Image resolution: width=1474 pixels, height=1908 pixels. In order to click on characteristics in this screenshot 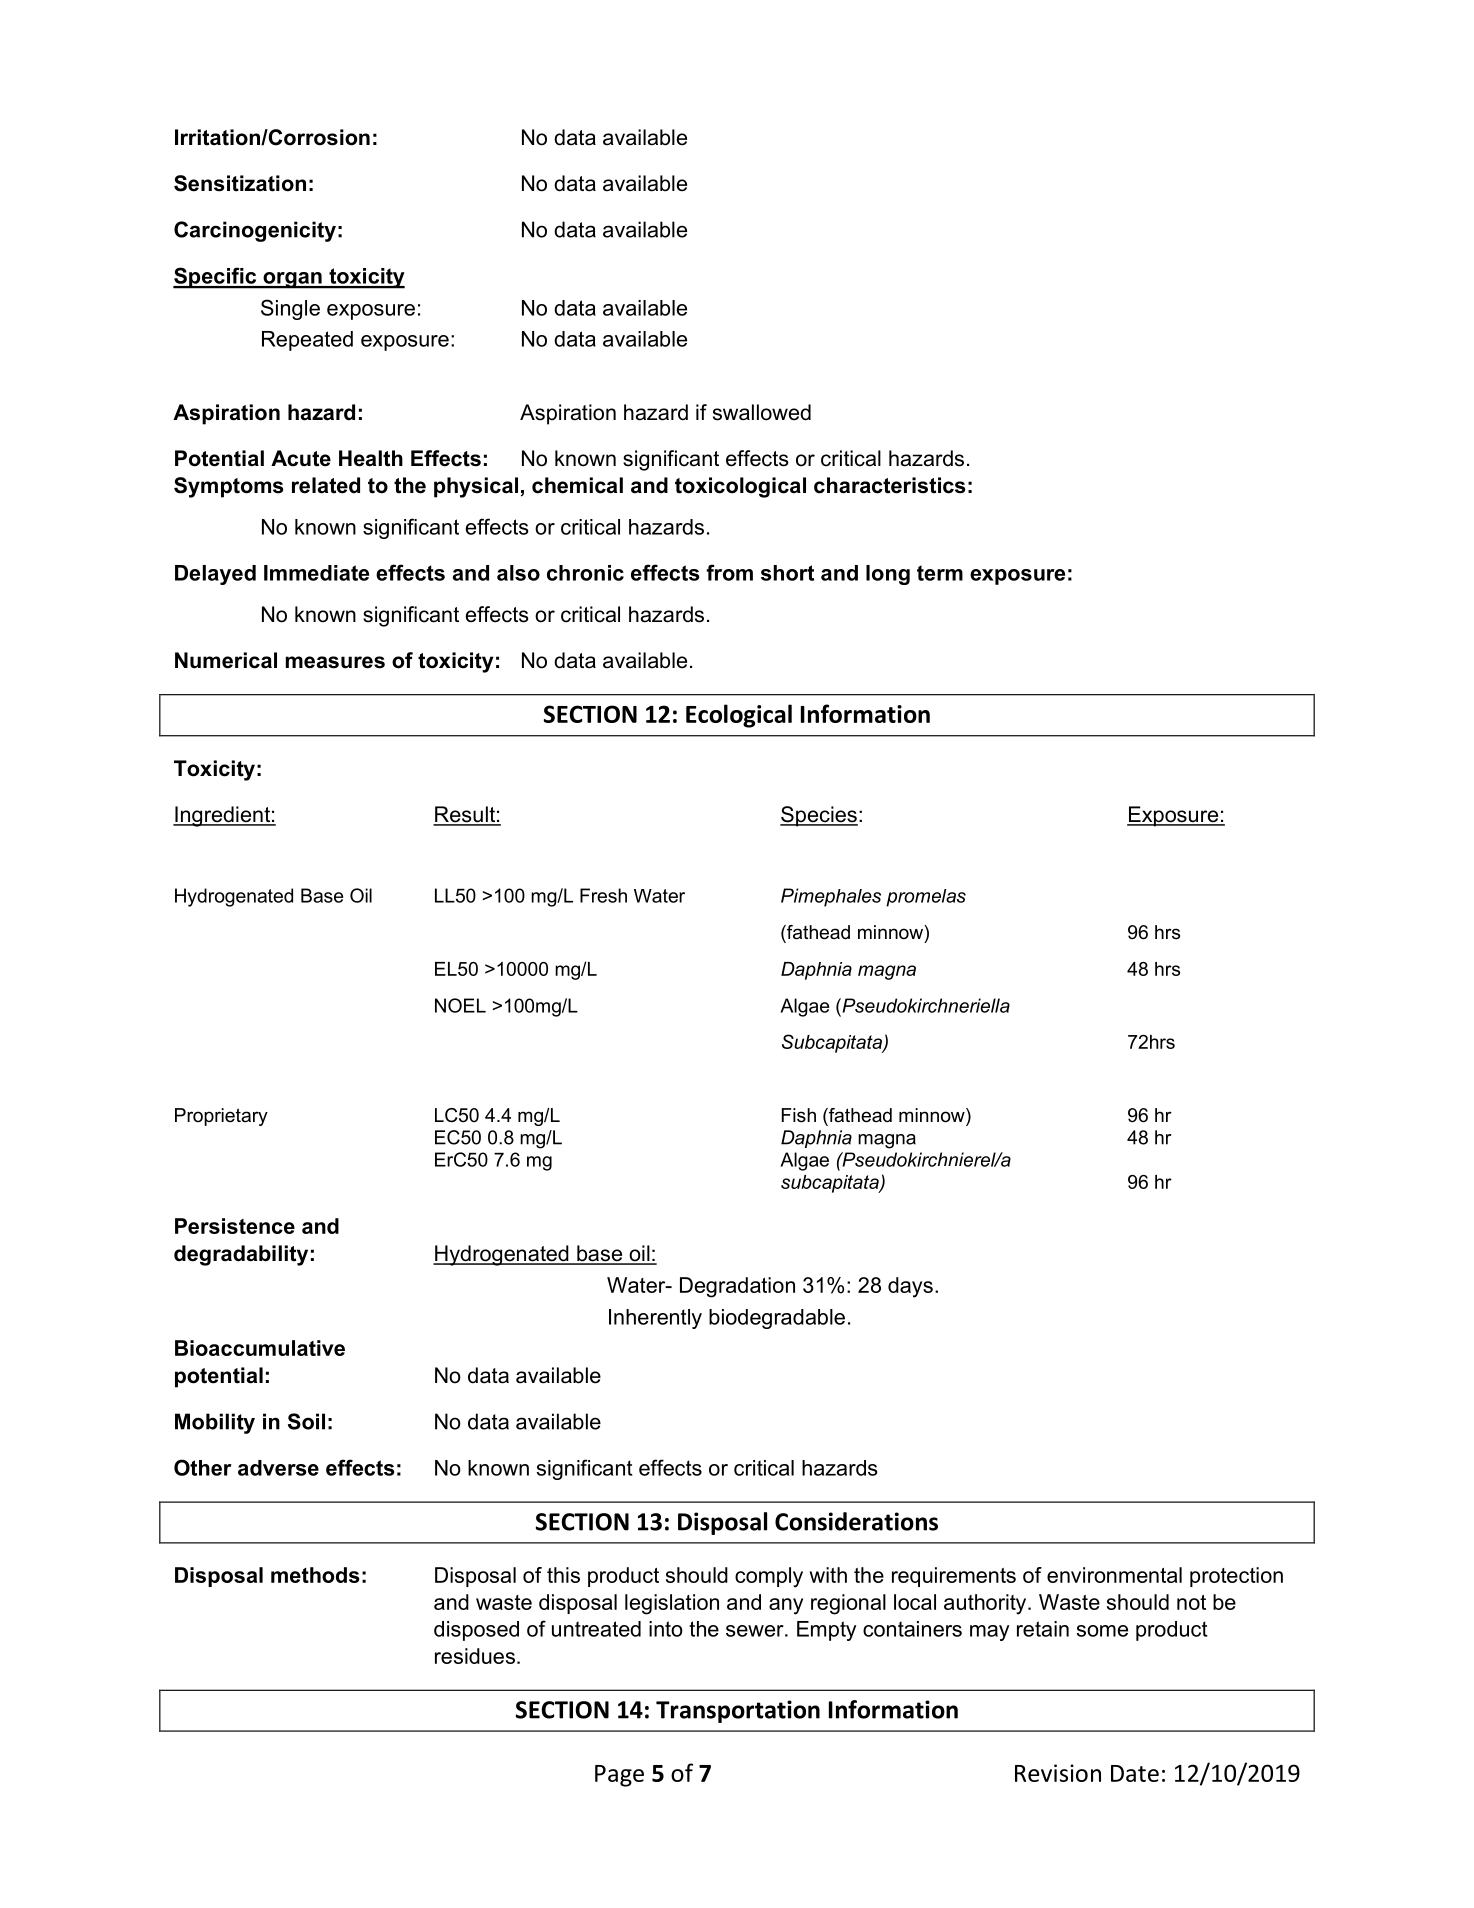, I will do `click(890, 485)`.
